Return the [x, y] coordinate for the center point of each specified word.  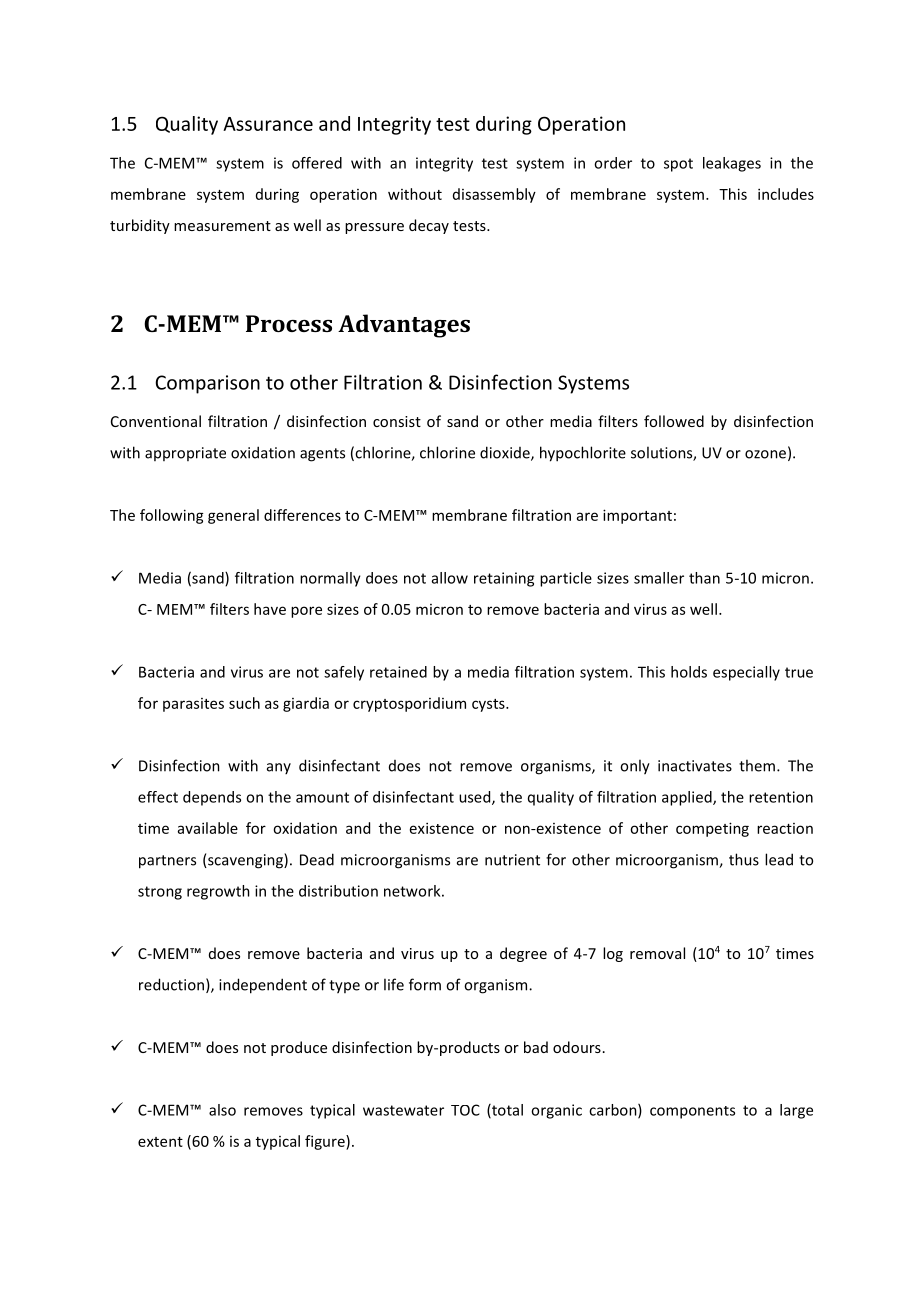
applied [688, 798]
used [476, 798]
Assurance [268, 124]
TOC [465, 1110]
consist [397, 421]
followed [674, 421]
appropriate [185, 454]
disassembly [494, 195]
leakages [732, 164]
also [222, 1110]
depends [212, 798]
